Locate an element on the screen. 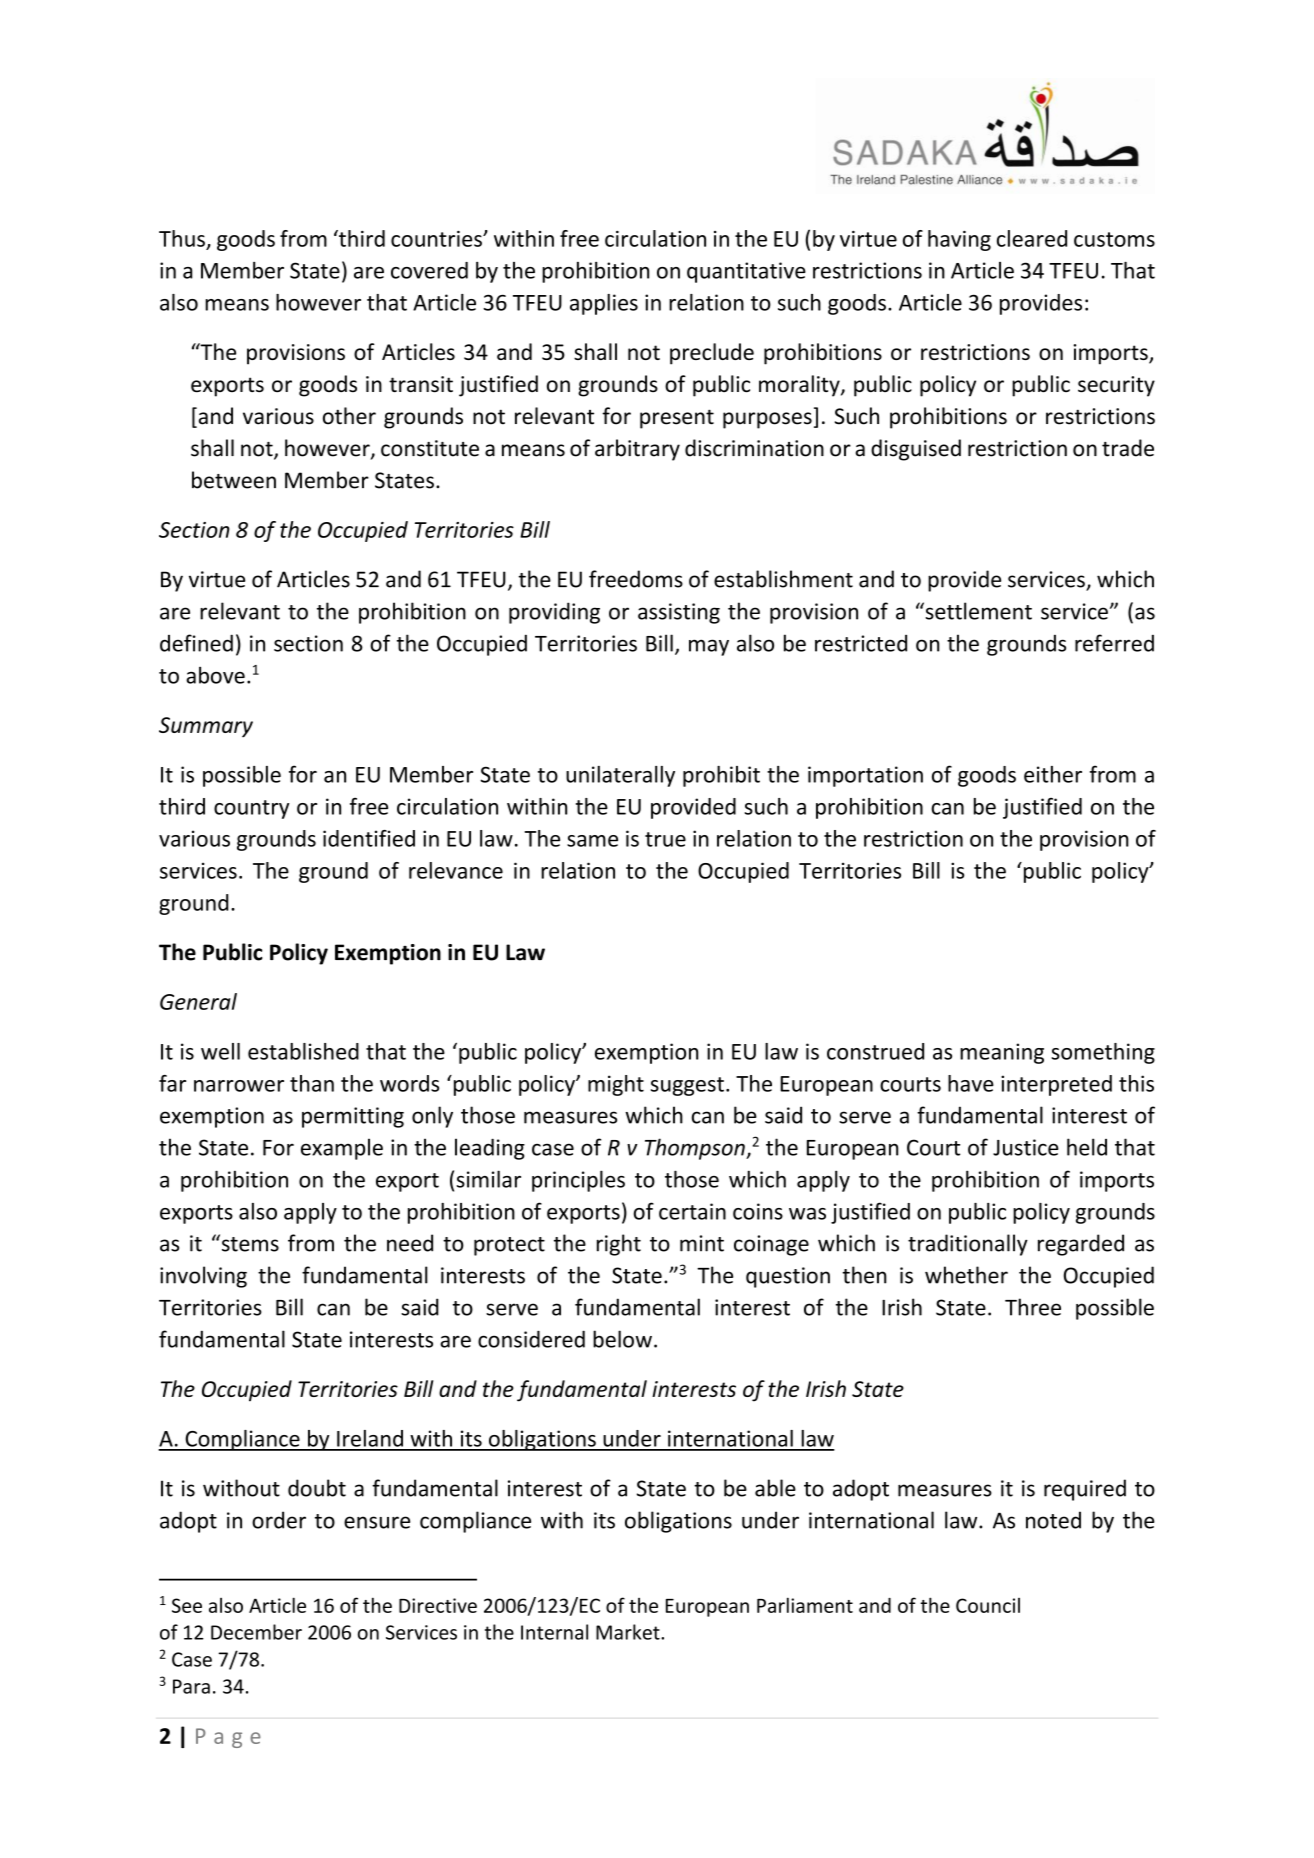  cleared is located at coordinates (1032, 238).
